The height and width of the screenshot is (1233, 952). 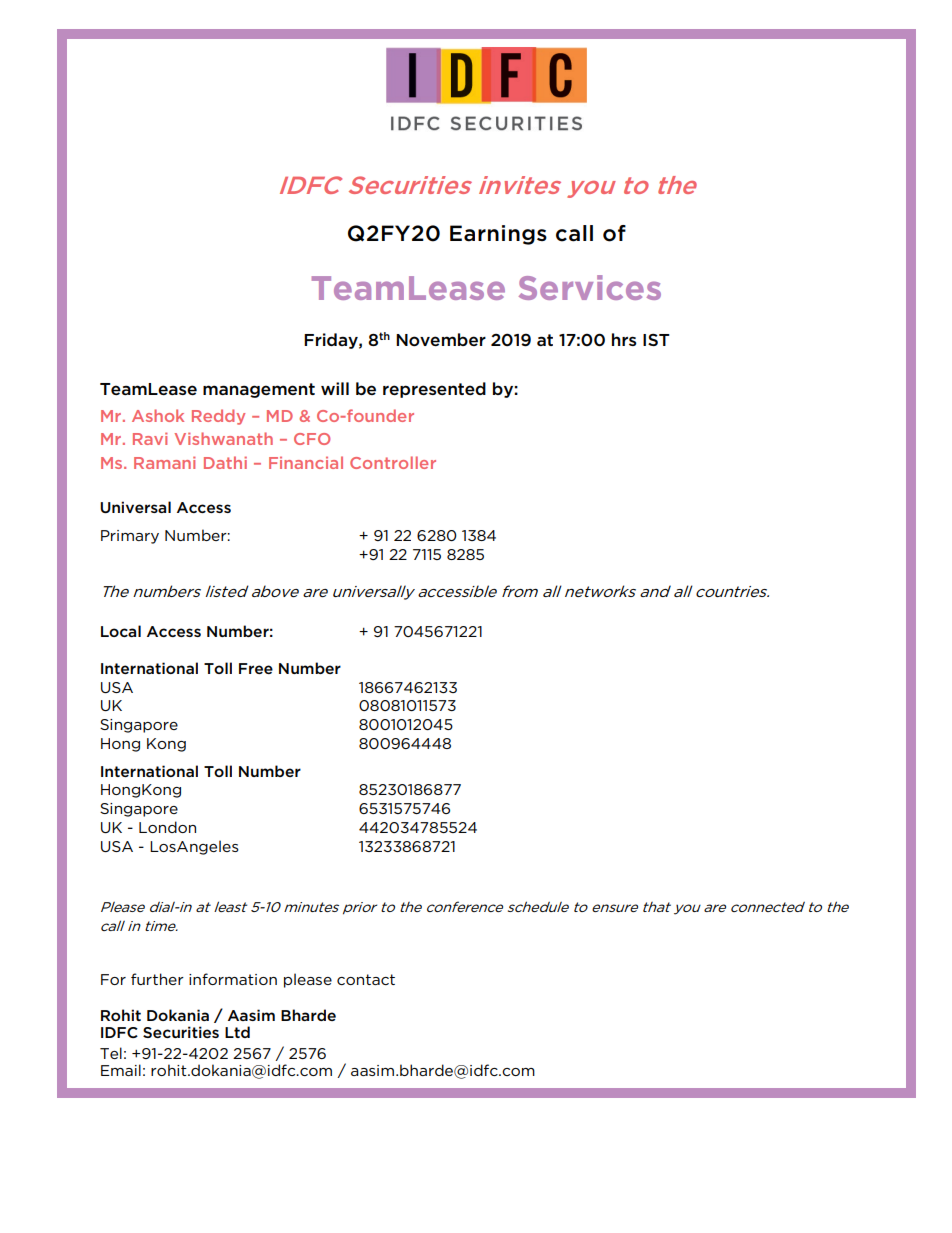 I want to click on Email, so click(x=121, y=1070).
